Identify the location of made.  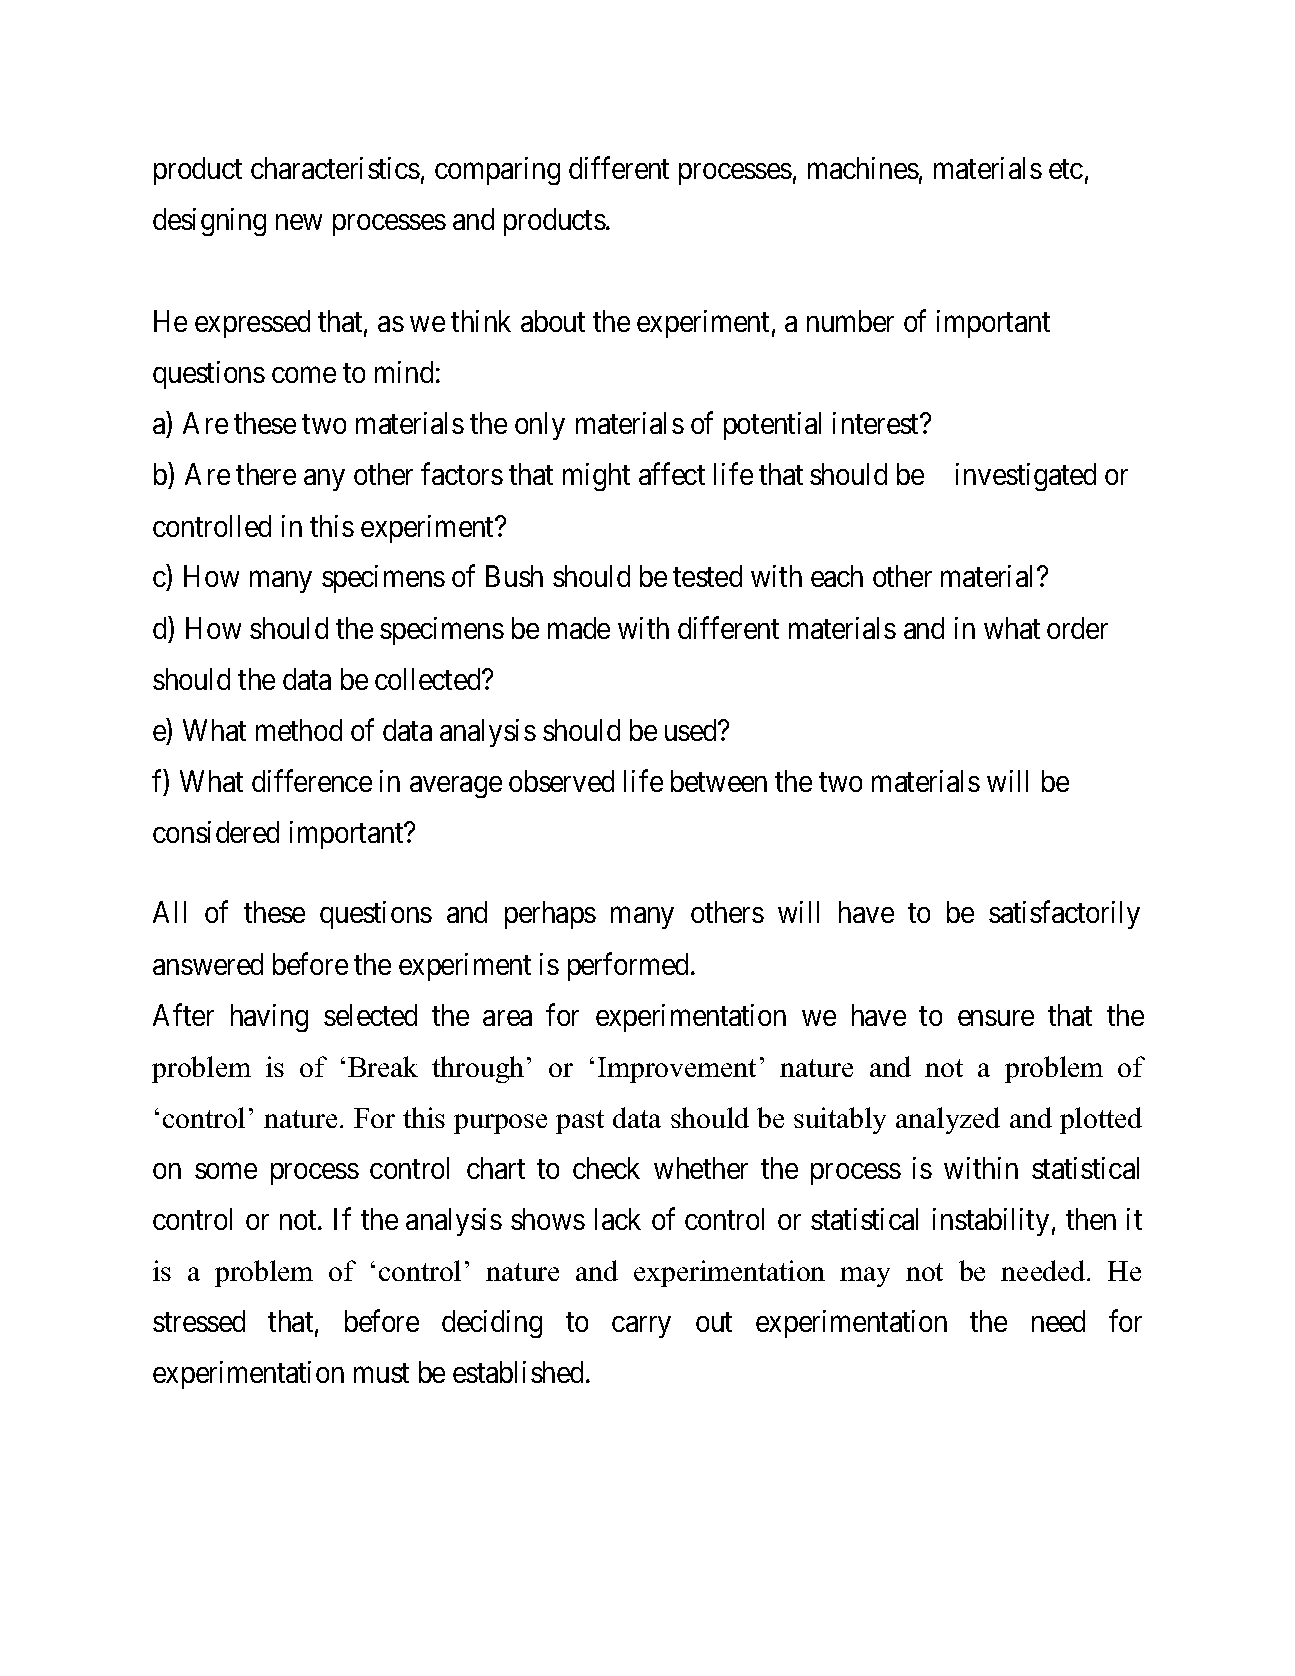
(579, 628).
